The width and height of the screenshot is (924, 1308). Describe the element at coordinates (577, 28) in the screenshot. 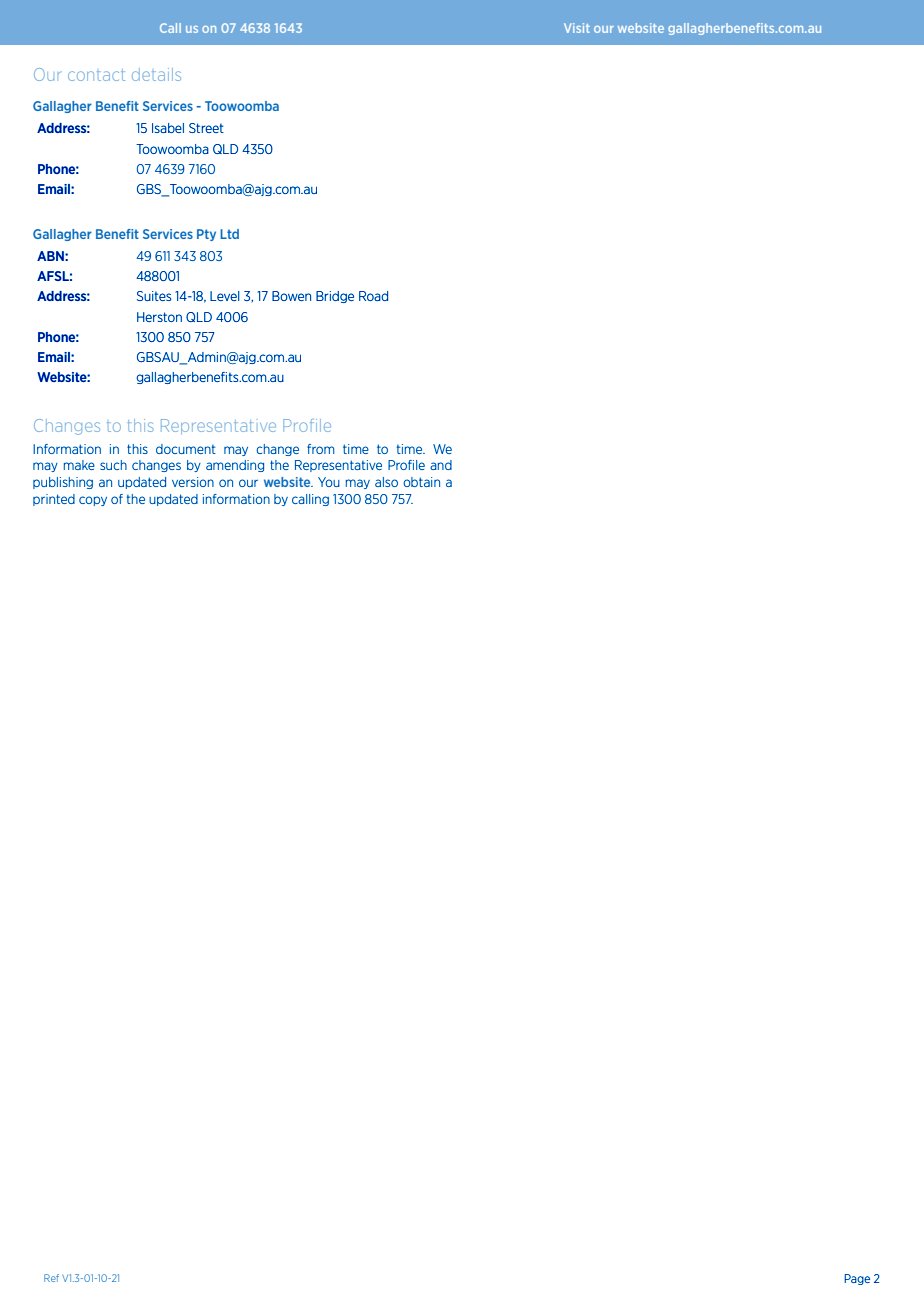

I see `Visit` at that location.
